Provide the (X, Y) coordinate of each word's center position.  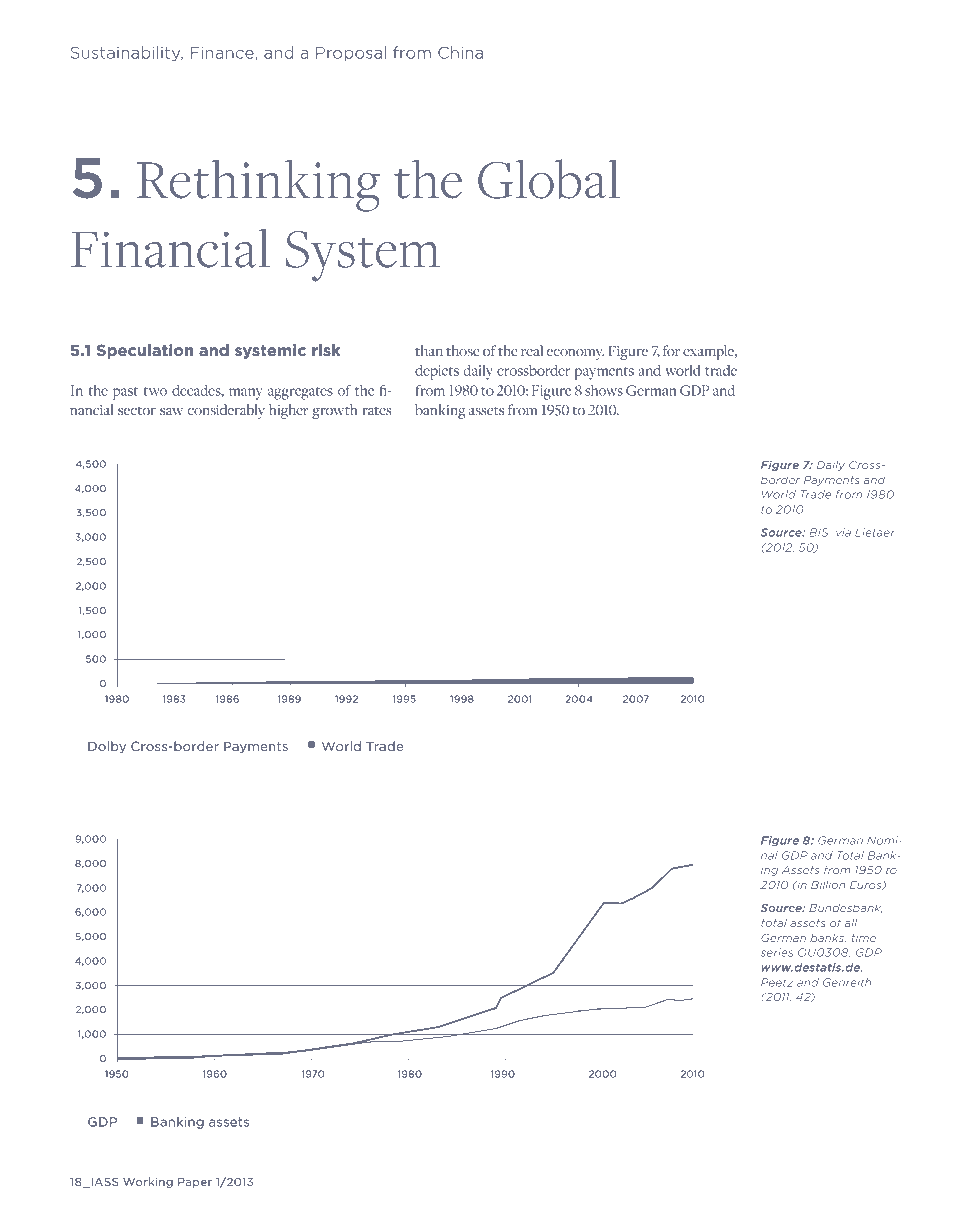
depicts (437, 372)
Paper (195, 1183)
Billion (828, 885)
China (460, 52)
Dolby (107, 747)
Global (549, 179)
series (777, 952)
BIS (819, 533)
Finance (222, 53)
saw (171, 411)
